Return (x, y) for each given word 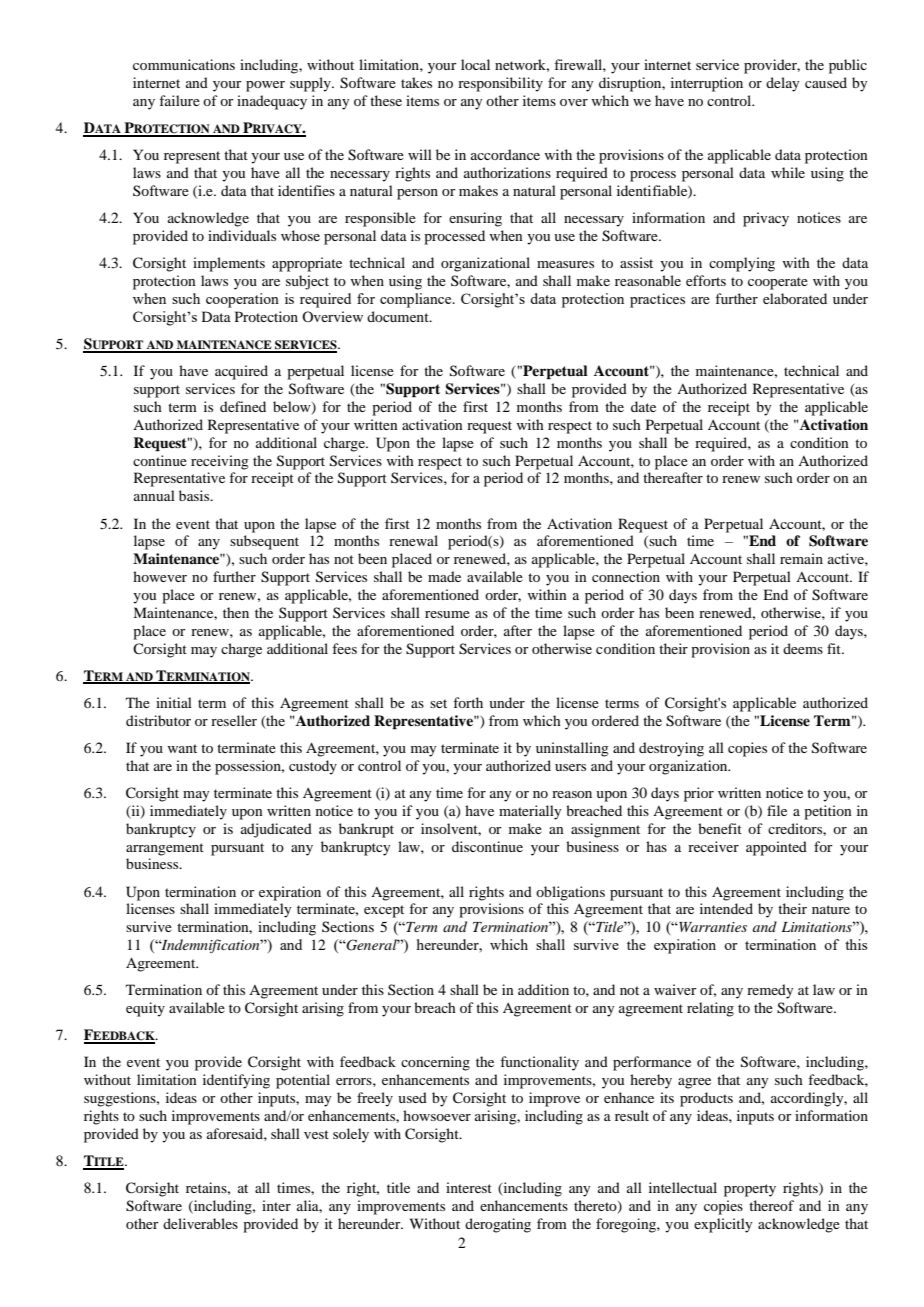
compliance (417, 300)
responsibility (500, 84)
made (444, 576)
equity (145, 1009)
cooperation (242, 300)
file (777, 810)
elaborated (795, 298)
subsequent (264, 542)
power (265, 86)
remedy (770, 991)
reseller (234, 720)
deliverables (200, 1223)
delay (782, 84)
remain (801, 558)
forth (468, 702)
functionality (539, 1063)
